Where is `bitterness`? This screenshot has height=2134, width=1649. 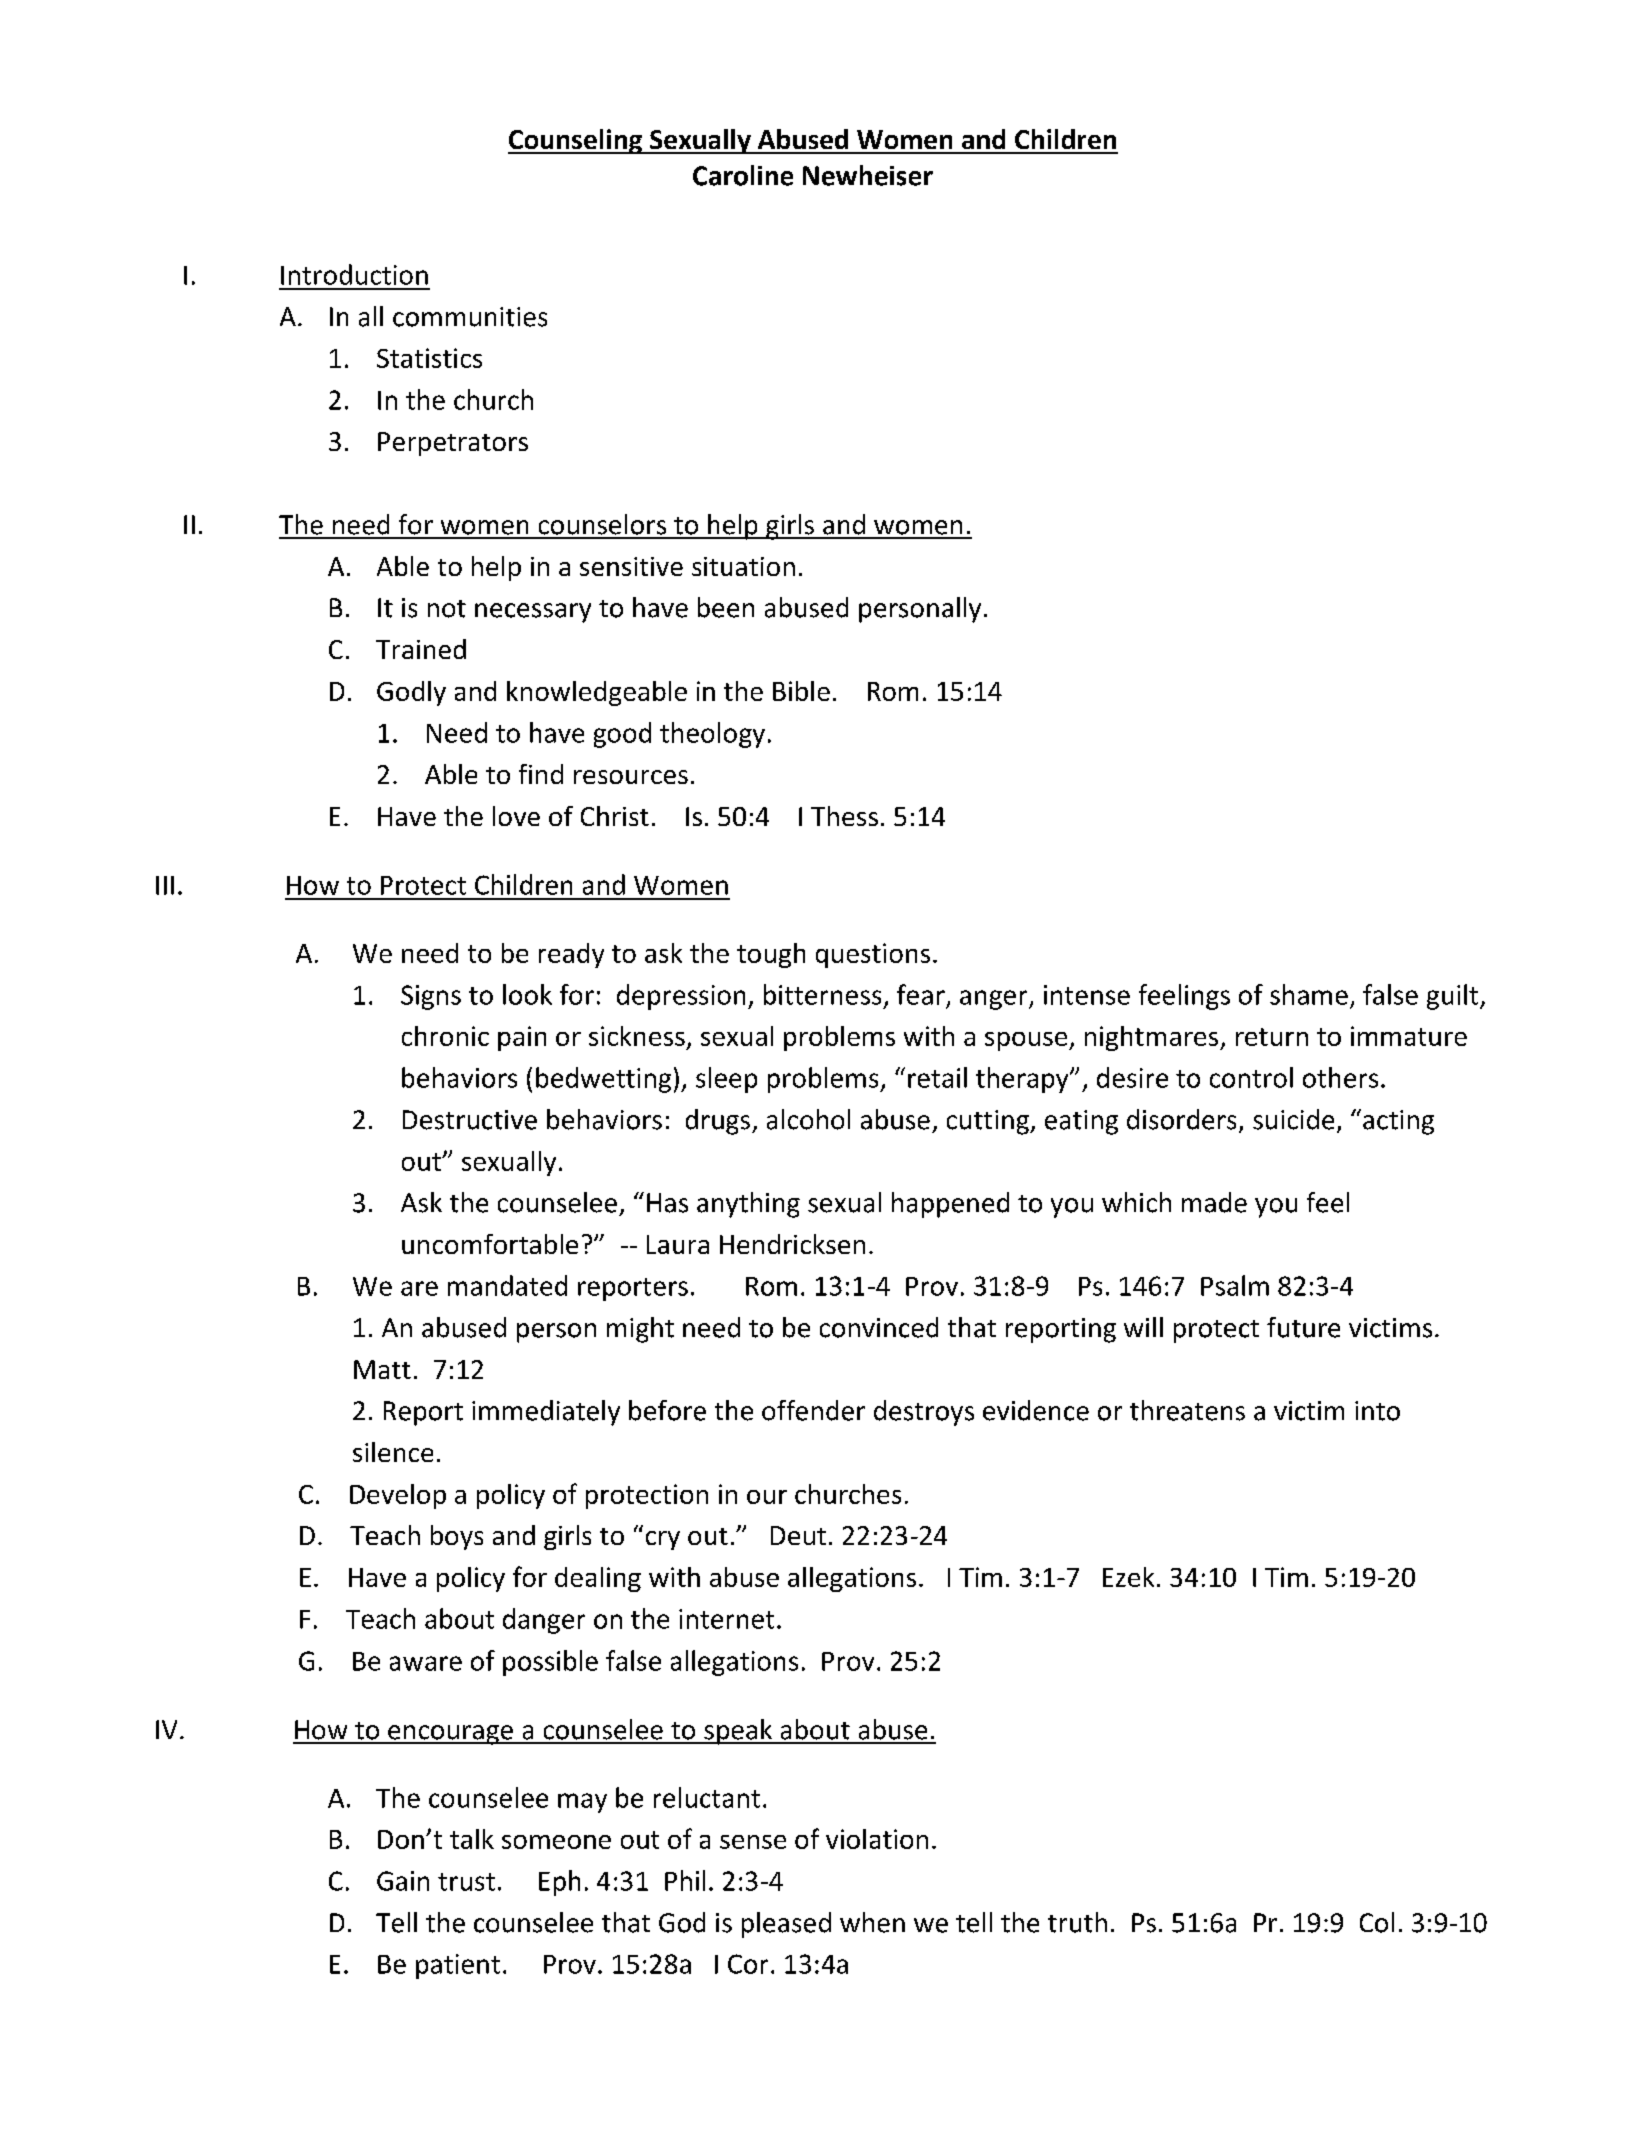 bitterness is located at coordinates (822, 994).
